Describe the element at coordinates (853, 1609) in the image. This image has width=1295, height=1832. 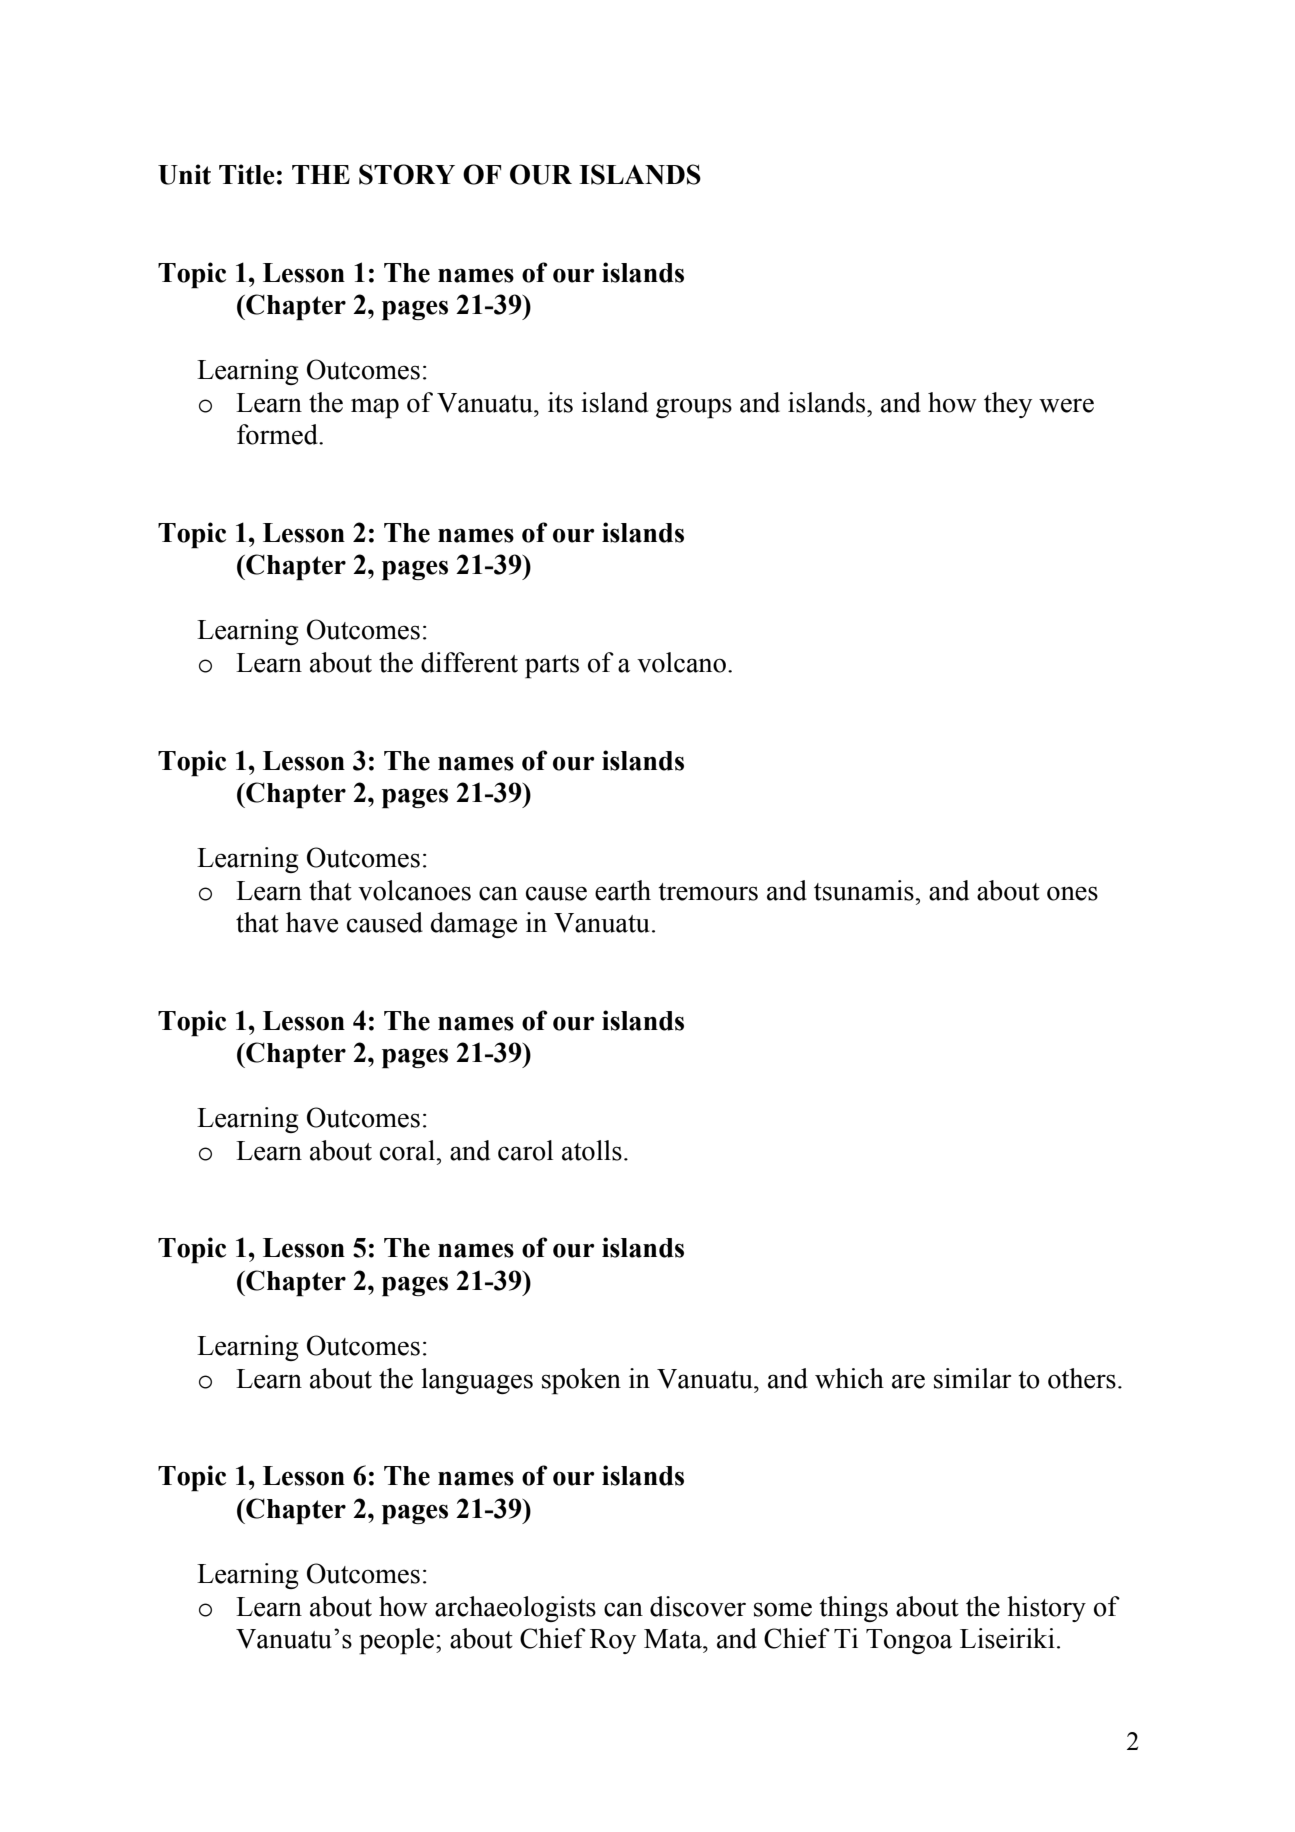
I see `things` at that location.
